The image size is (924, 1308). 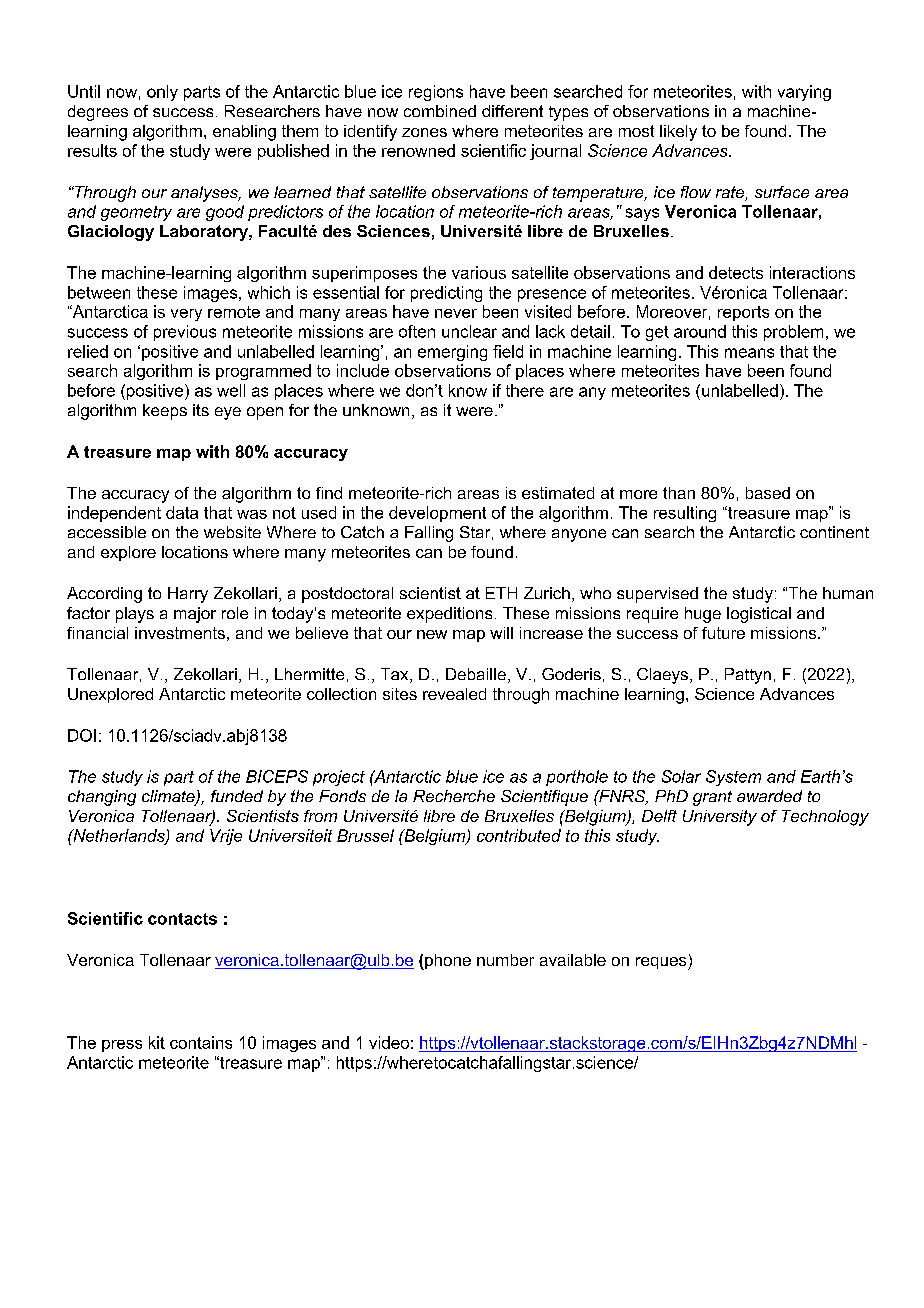 What do you see at coordinates (157, 1042) in the screenshot?
I see `kit` at bounding box center [157, 1042].
